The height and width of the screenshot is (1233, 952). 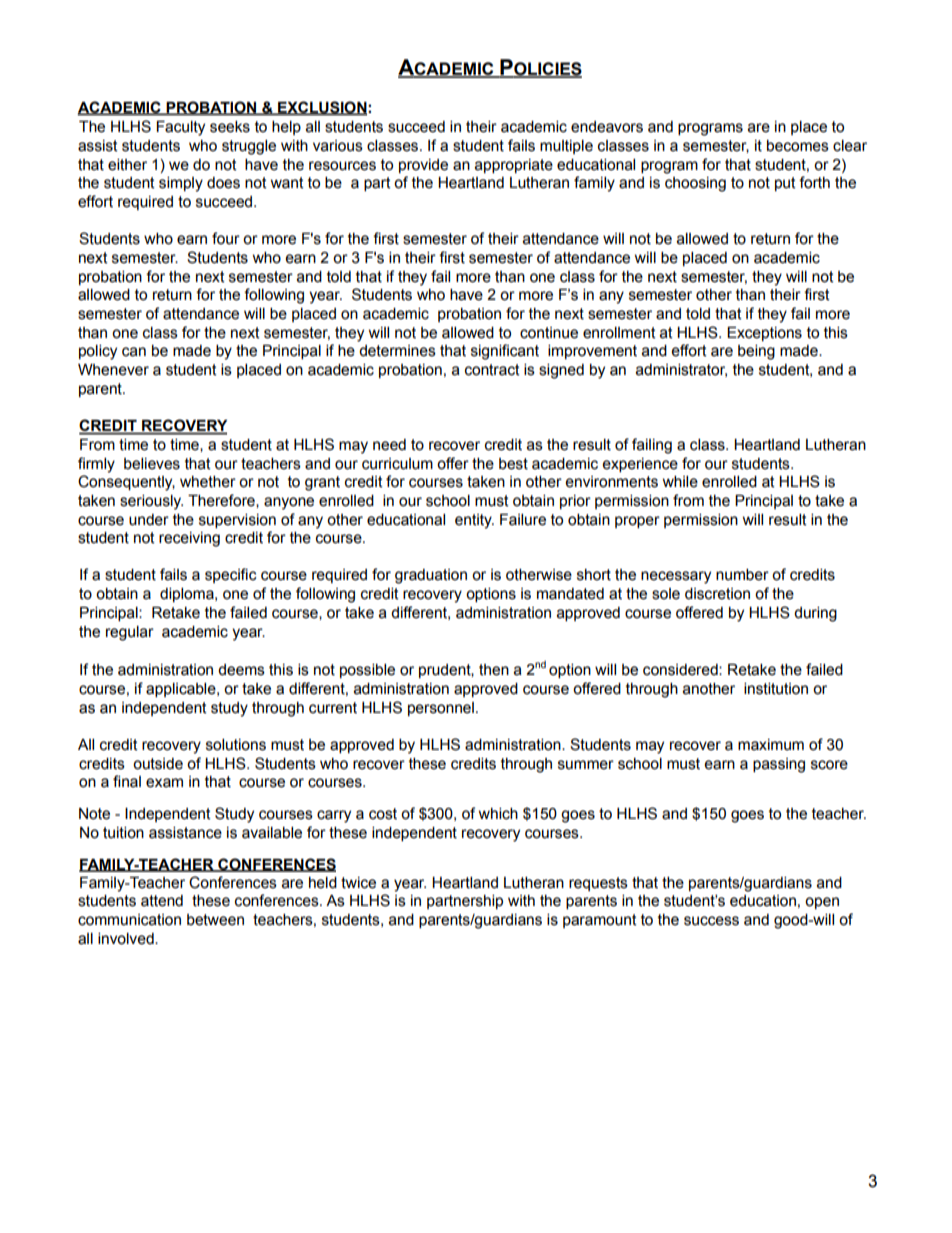 What do you see at coordinates (549, 333) in the screenshot?
I see `continue` at bounding box center [549, 333].
